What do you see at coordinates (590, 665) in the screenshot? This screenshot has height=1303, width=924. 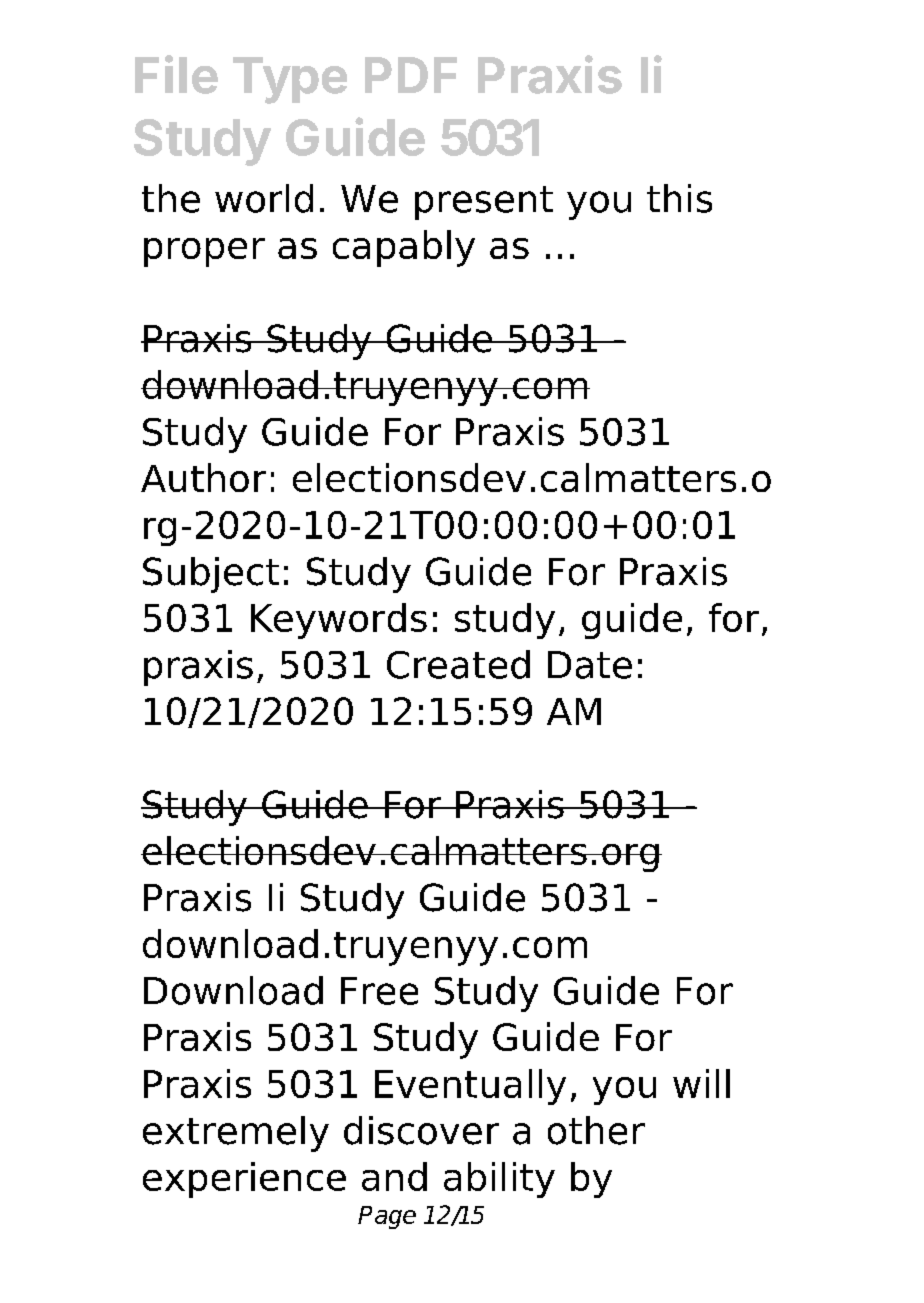 I see `Date` at bounding box center [590, 665].
